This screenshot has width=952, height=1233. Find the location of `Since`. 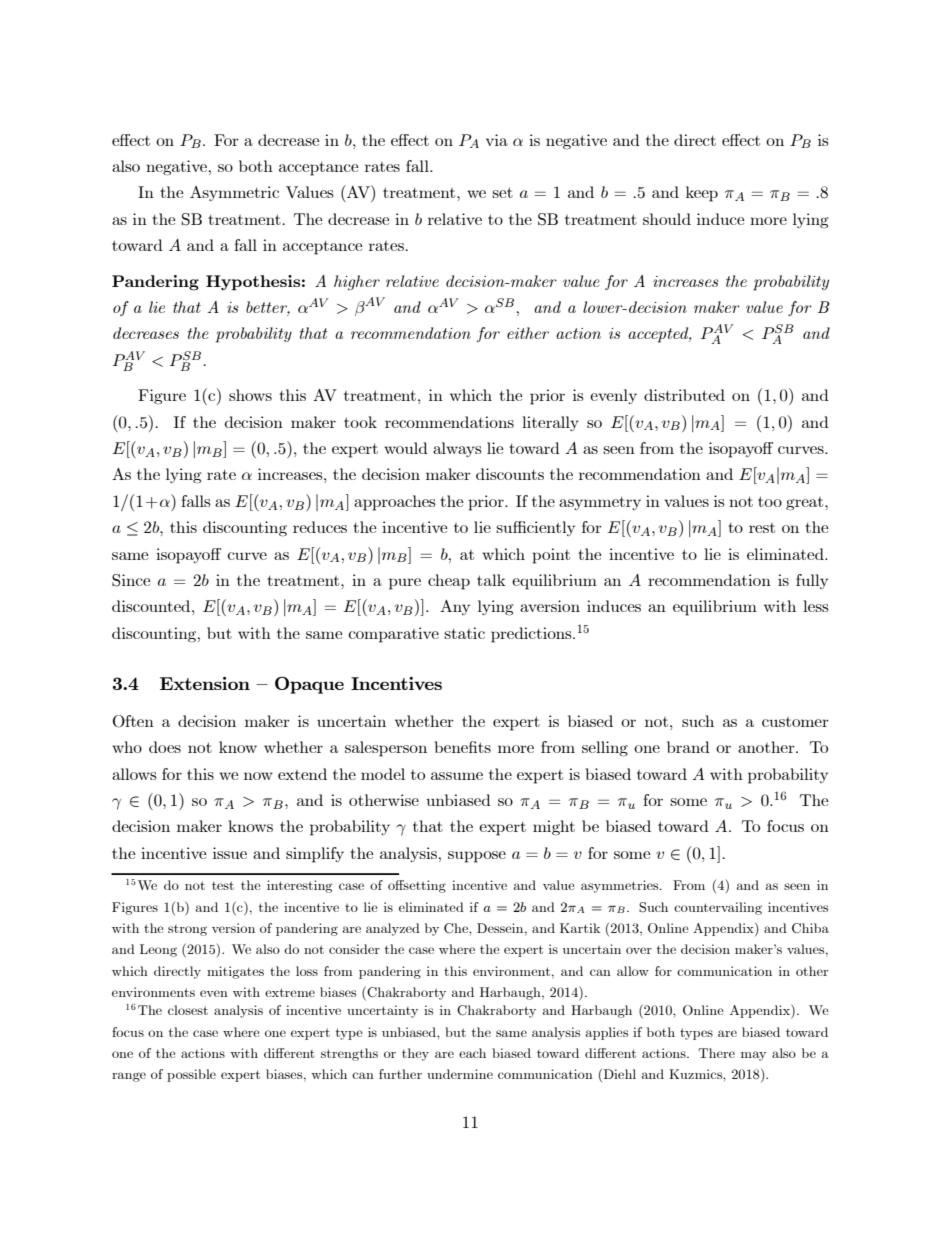

Since is located at coordinates (131, 580).
